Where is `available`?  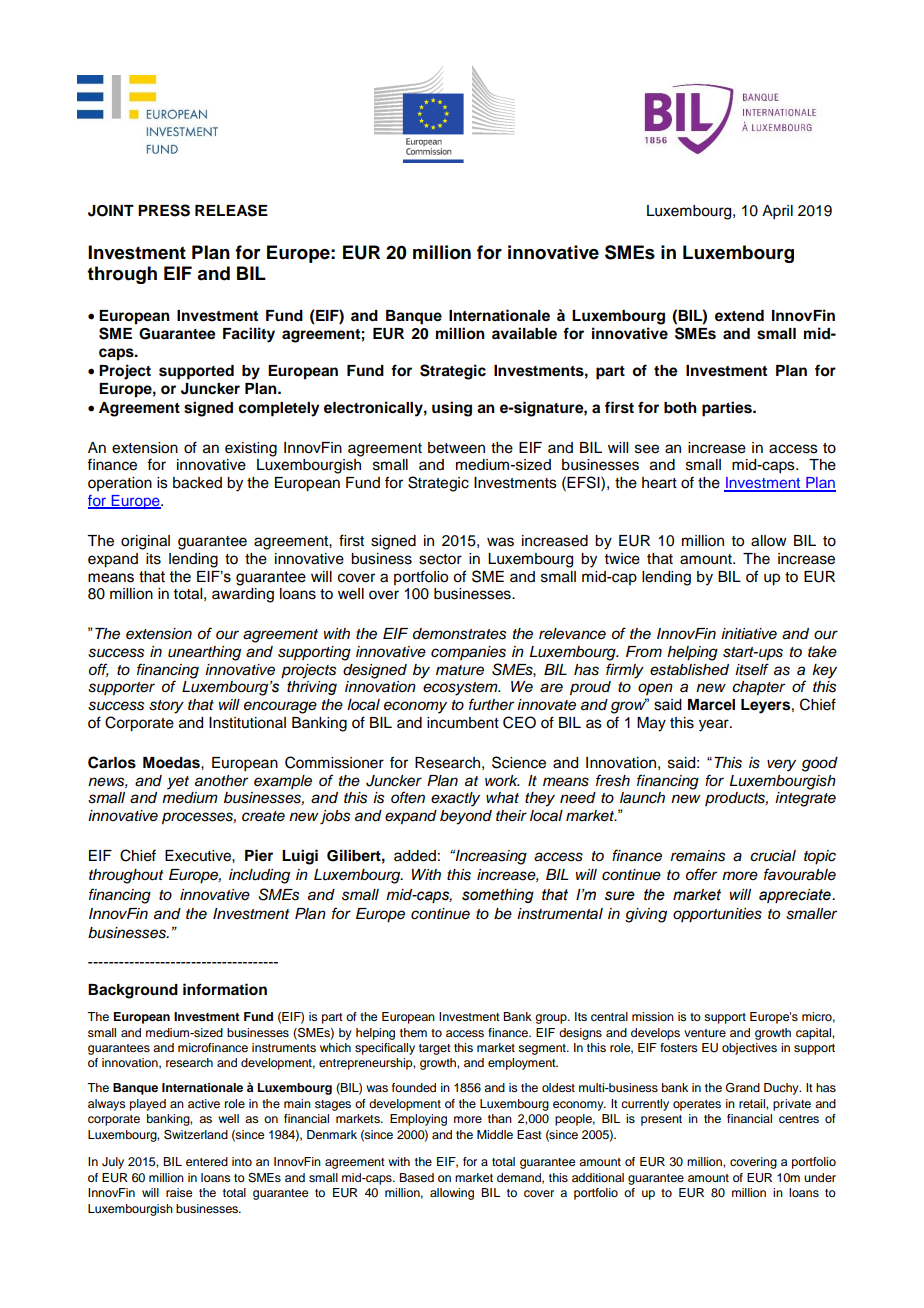
available is located at coordinates (524, 333).
